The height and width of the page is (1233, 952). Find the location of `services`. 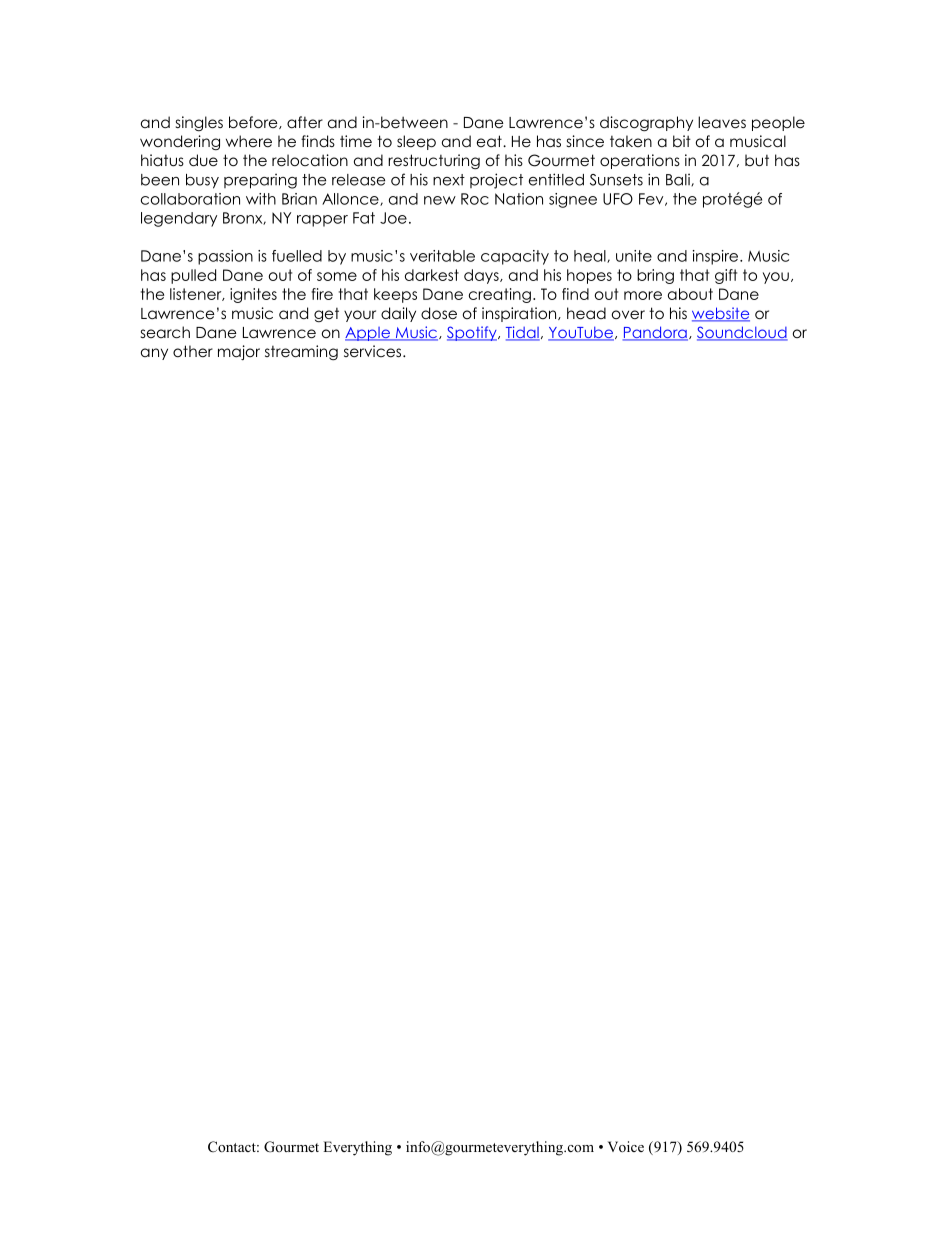

services is located at coordinates (374, 351).
